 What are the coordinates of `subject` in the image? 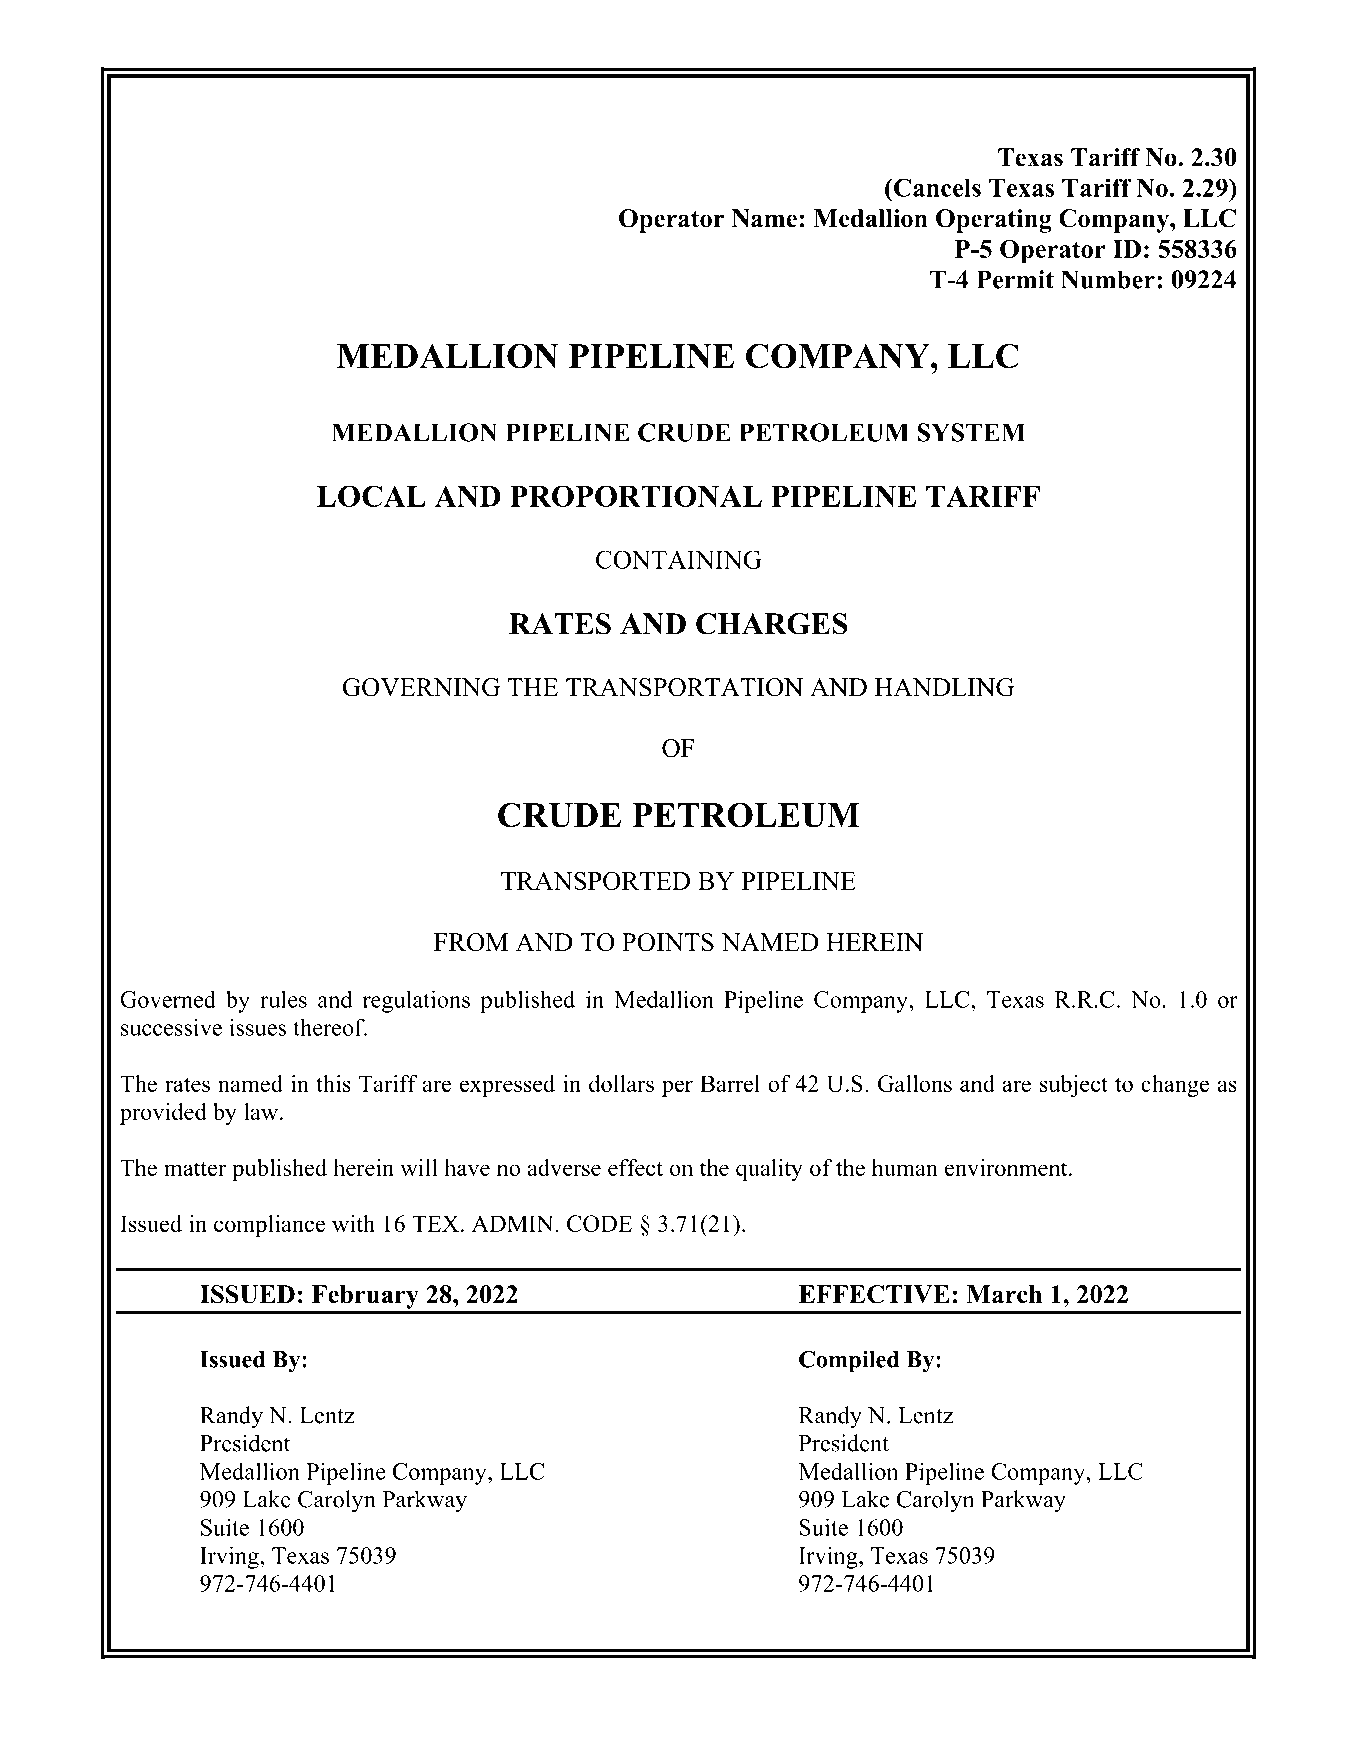 It's located at (1074, 1086).
